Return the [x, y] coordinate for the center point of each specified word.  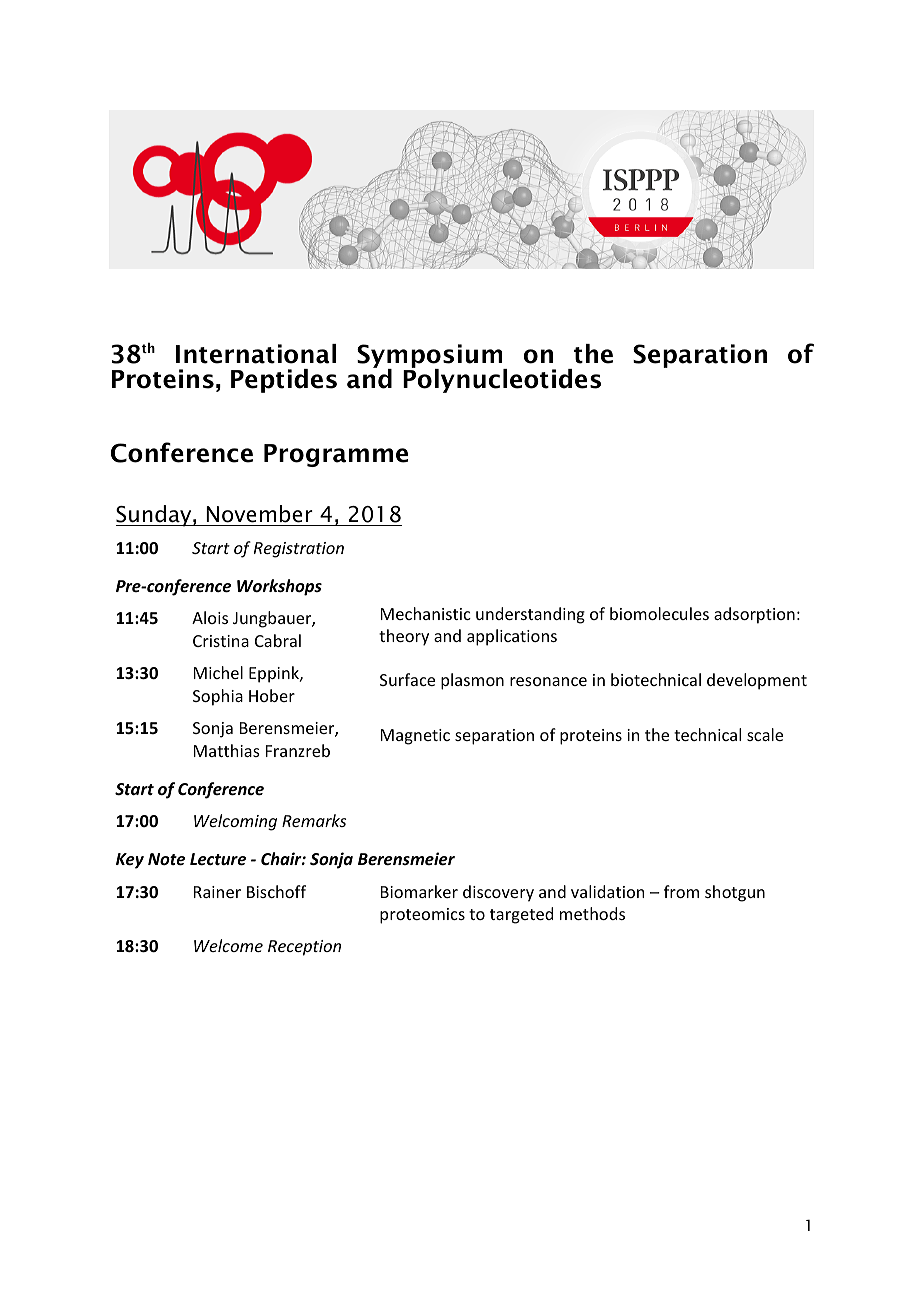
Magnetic [415, 737]
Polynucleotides [502, 379]
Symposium [431, 357]
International [256, 354]
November [259, 515]
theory [404, 637]
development [757, 681]
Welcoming [235, 822]
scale [765, 734]
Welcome [228, 945]
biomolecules [659, 613]
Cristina [221, 641]
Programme [336, 455]
